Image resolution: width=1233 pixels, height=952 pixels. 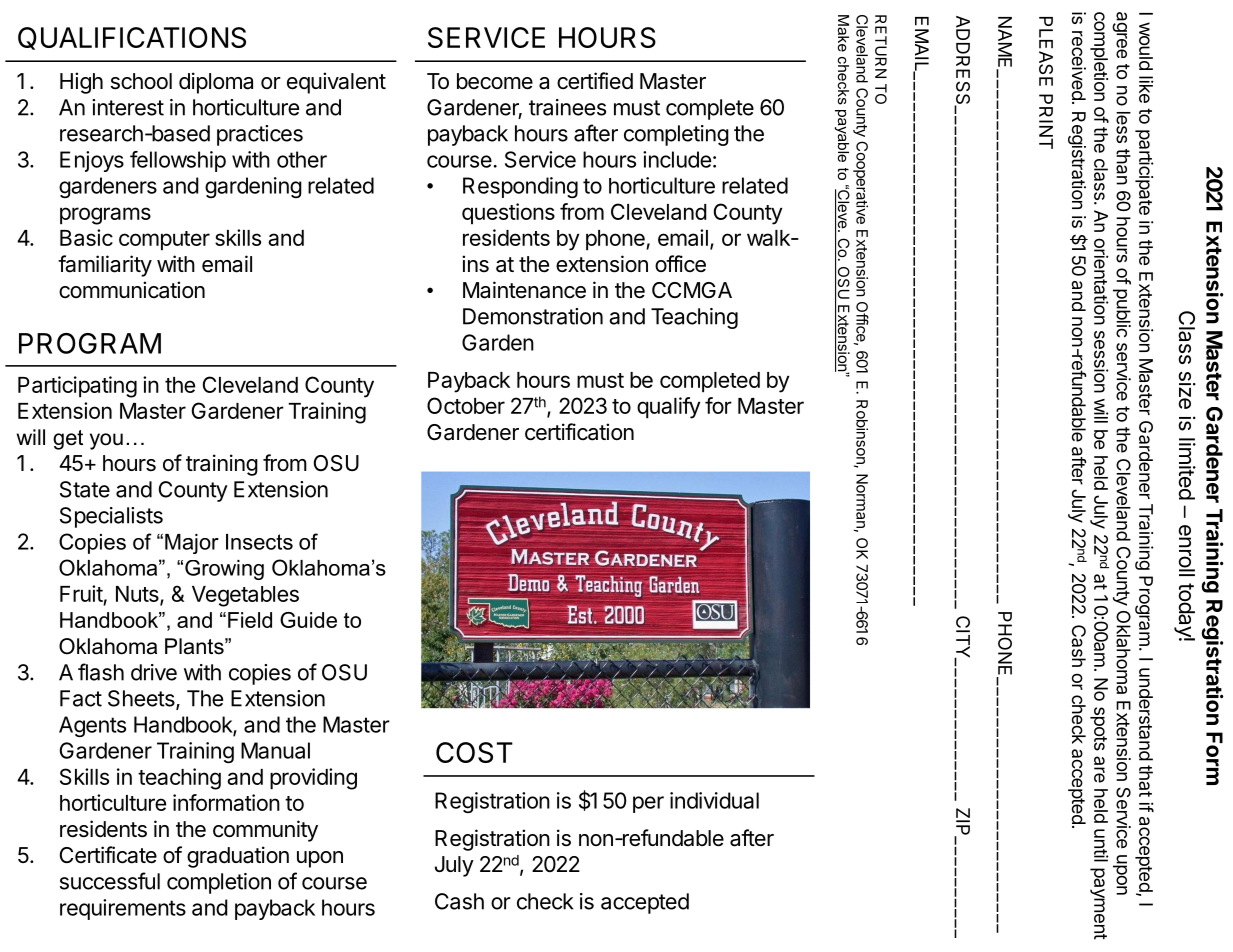 I want to click on certified, so click(x=595, y=81).
